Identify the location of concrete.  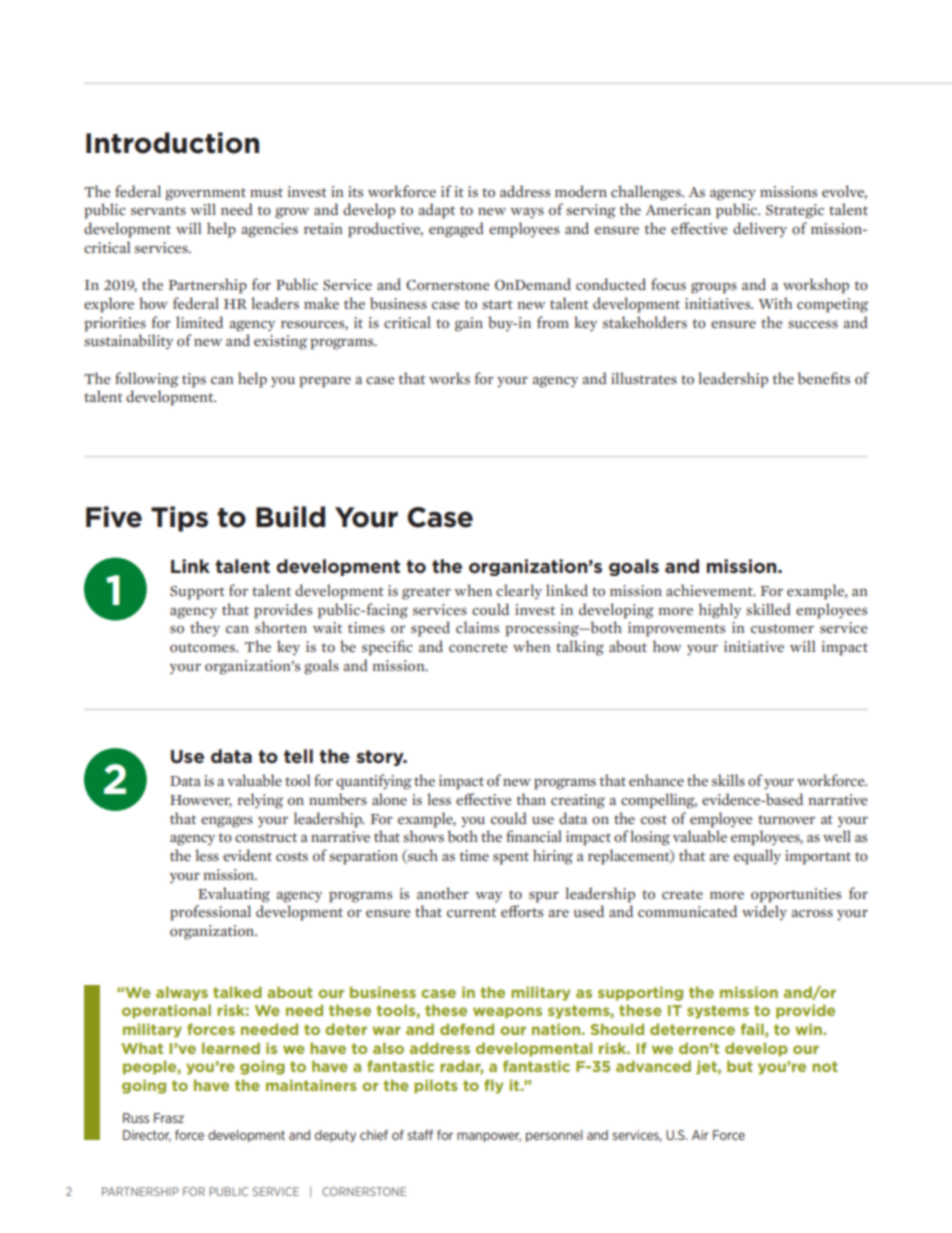
(478, 647).
